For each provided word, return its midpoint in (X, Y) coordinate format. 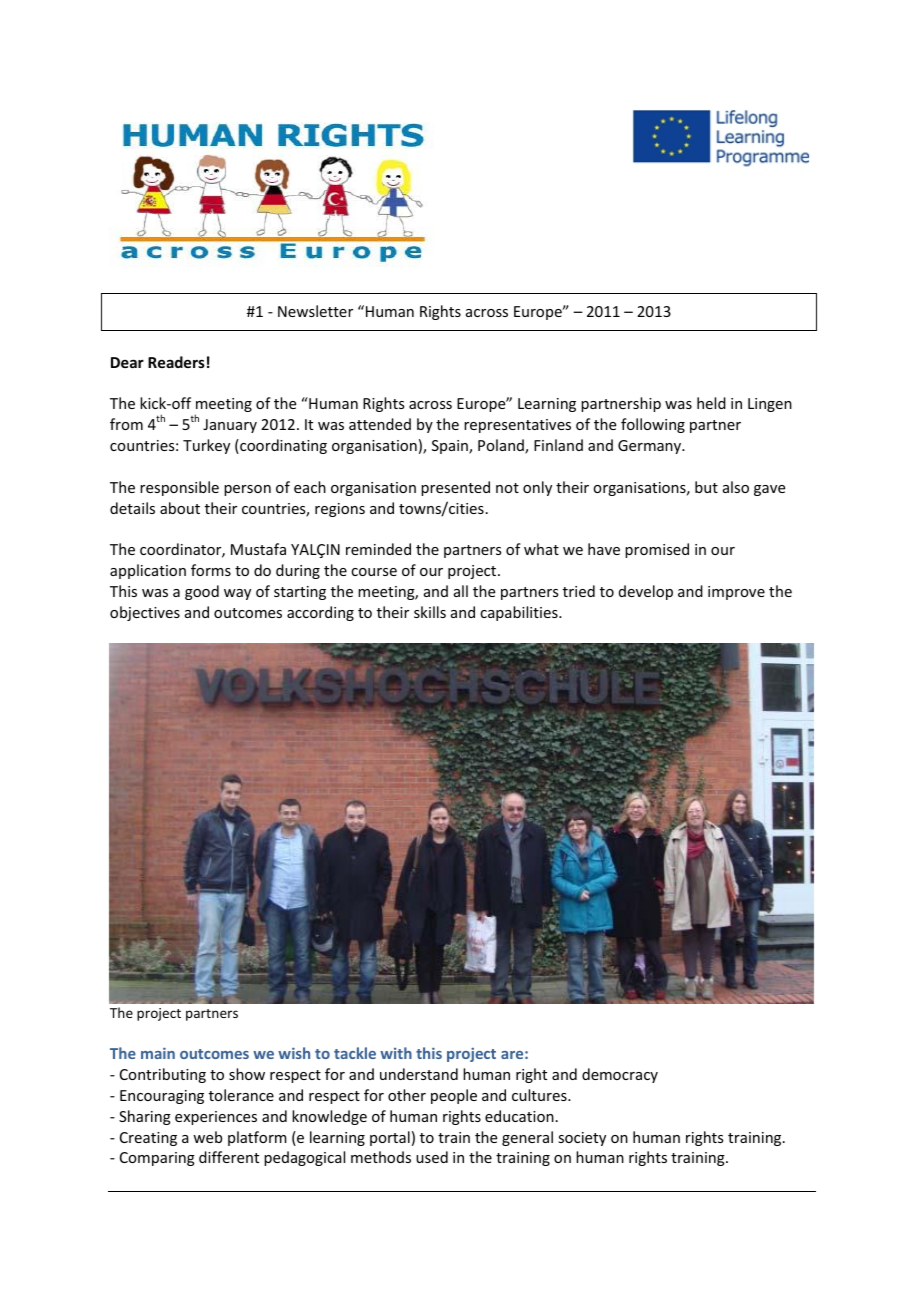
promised (657, 550)
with (396, 1053)
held (711, 403)
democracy (620, 1075)
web (207, 1137)
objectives (145, 613)
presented (455, 488)
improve (736, 593)
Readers (176, 362)
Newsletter (315, 311)
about (180, 508)
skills (430, 612)
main (158, 1053)
